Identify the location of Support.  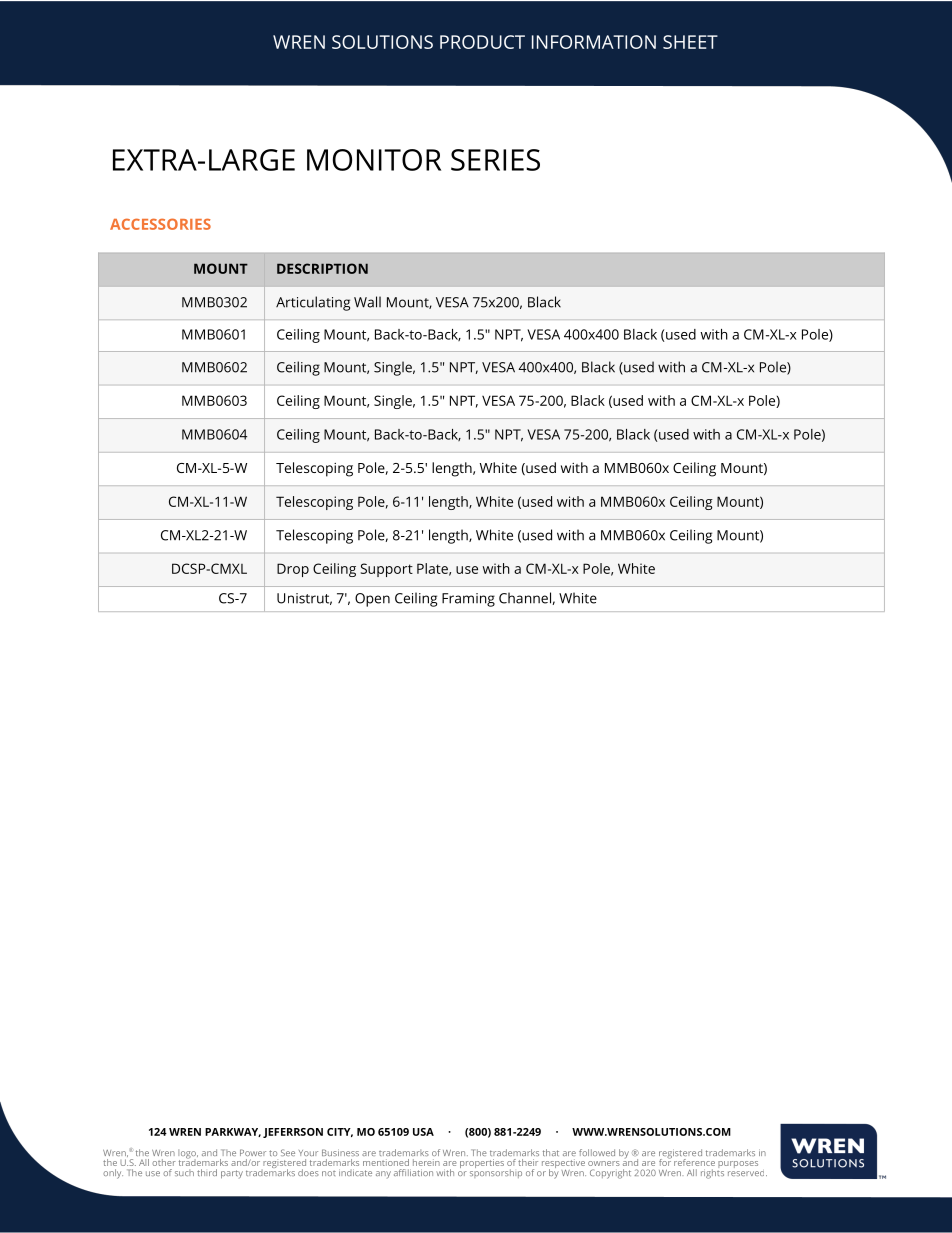
(387, 570).
